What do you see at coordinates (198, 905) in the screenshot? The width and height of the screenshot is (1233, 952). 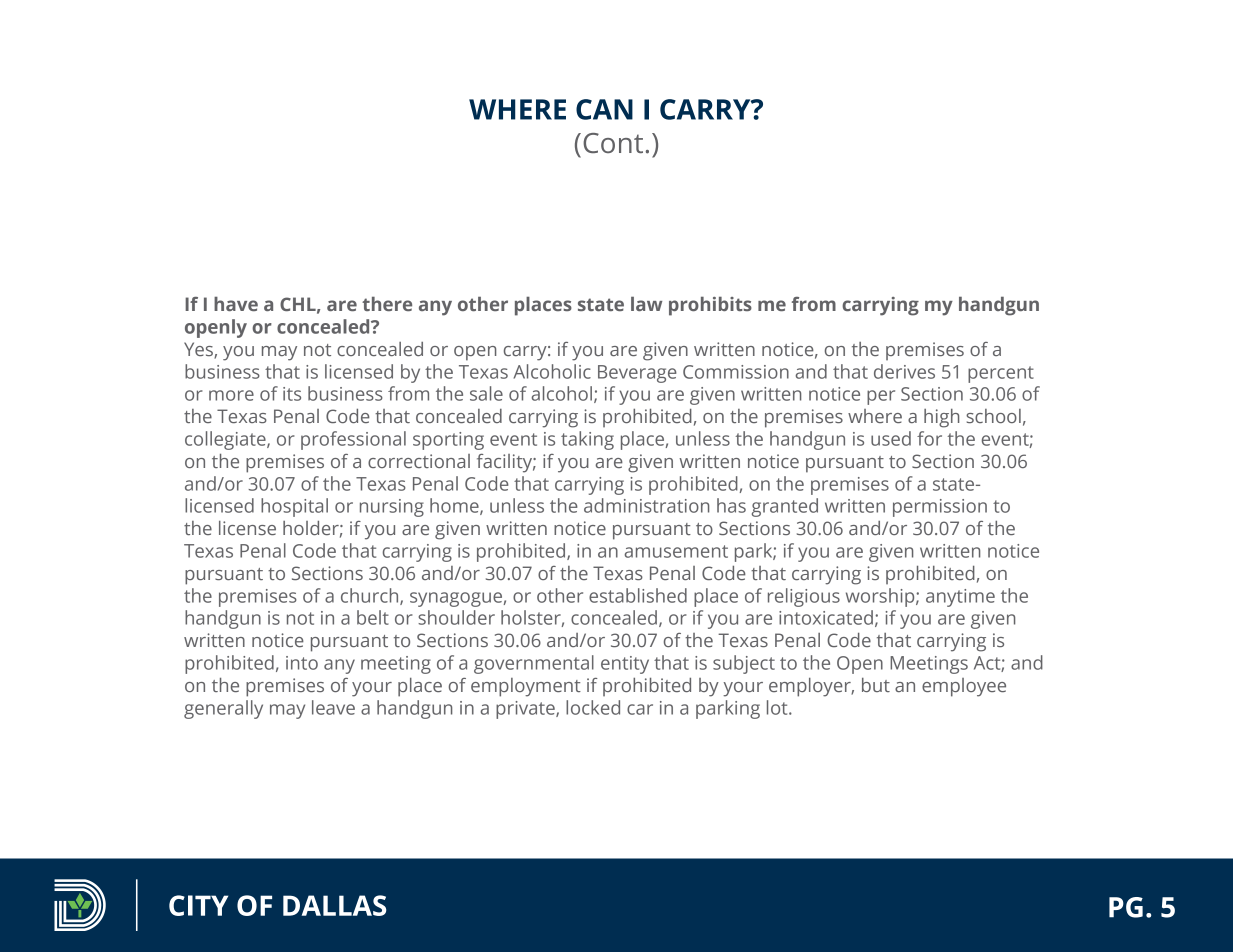 I see `CITY` at bounding box center [198, 905].
